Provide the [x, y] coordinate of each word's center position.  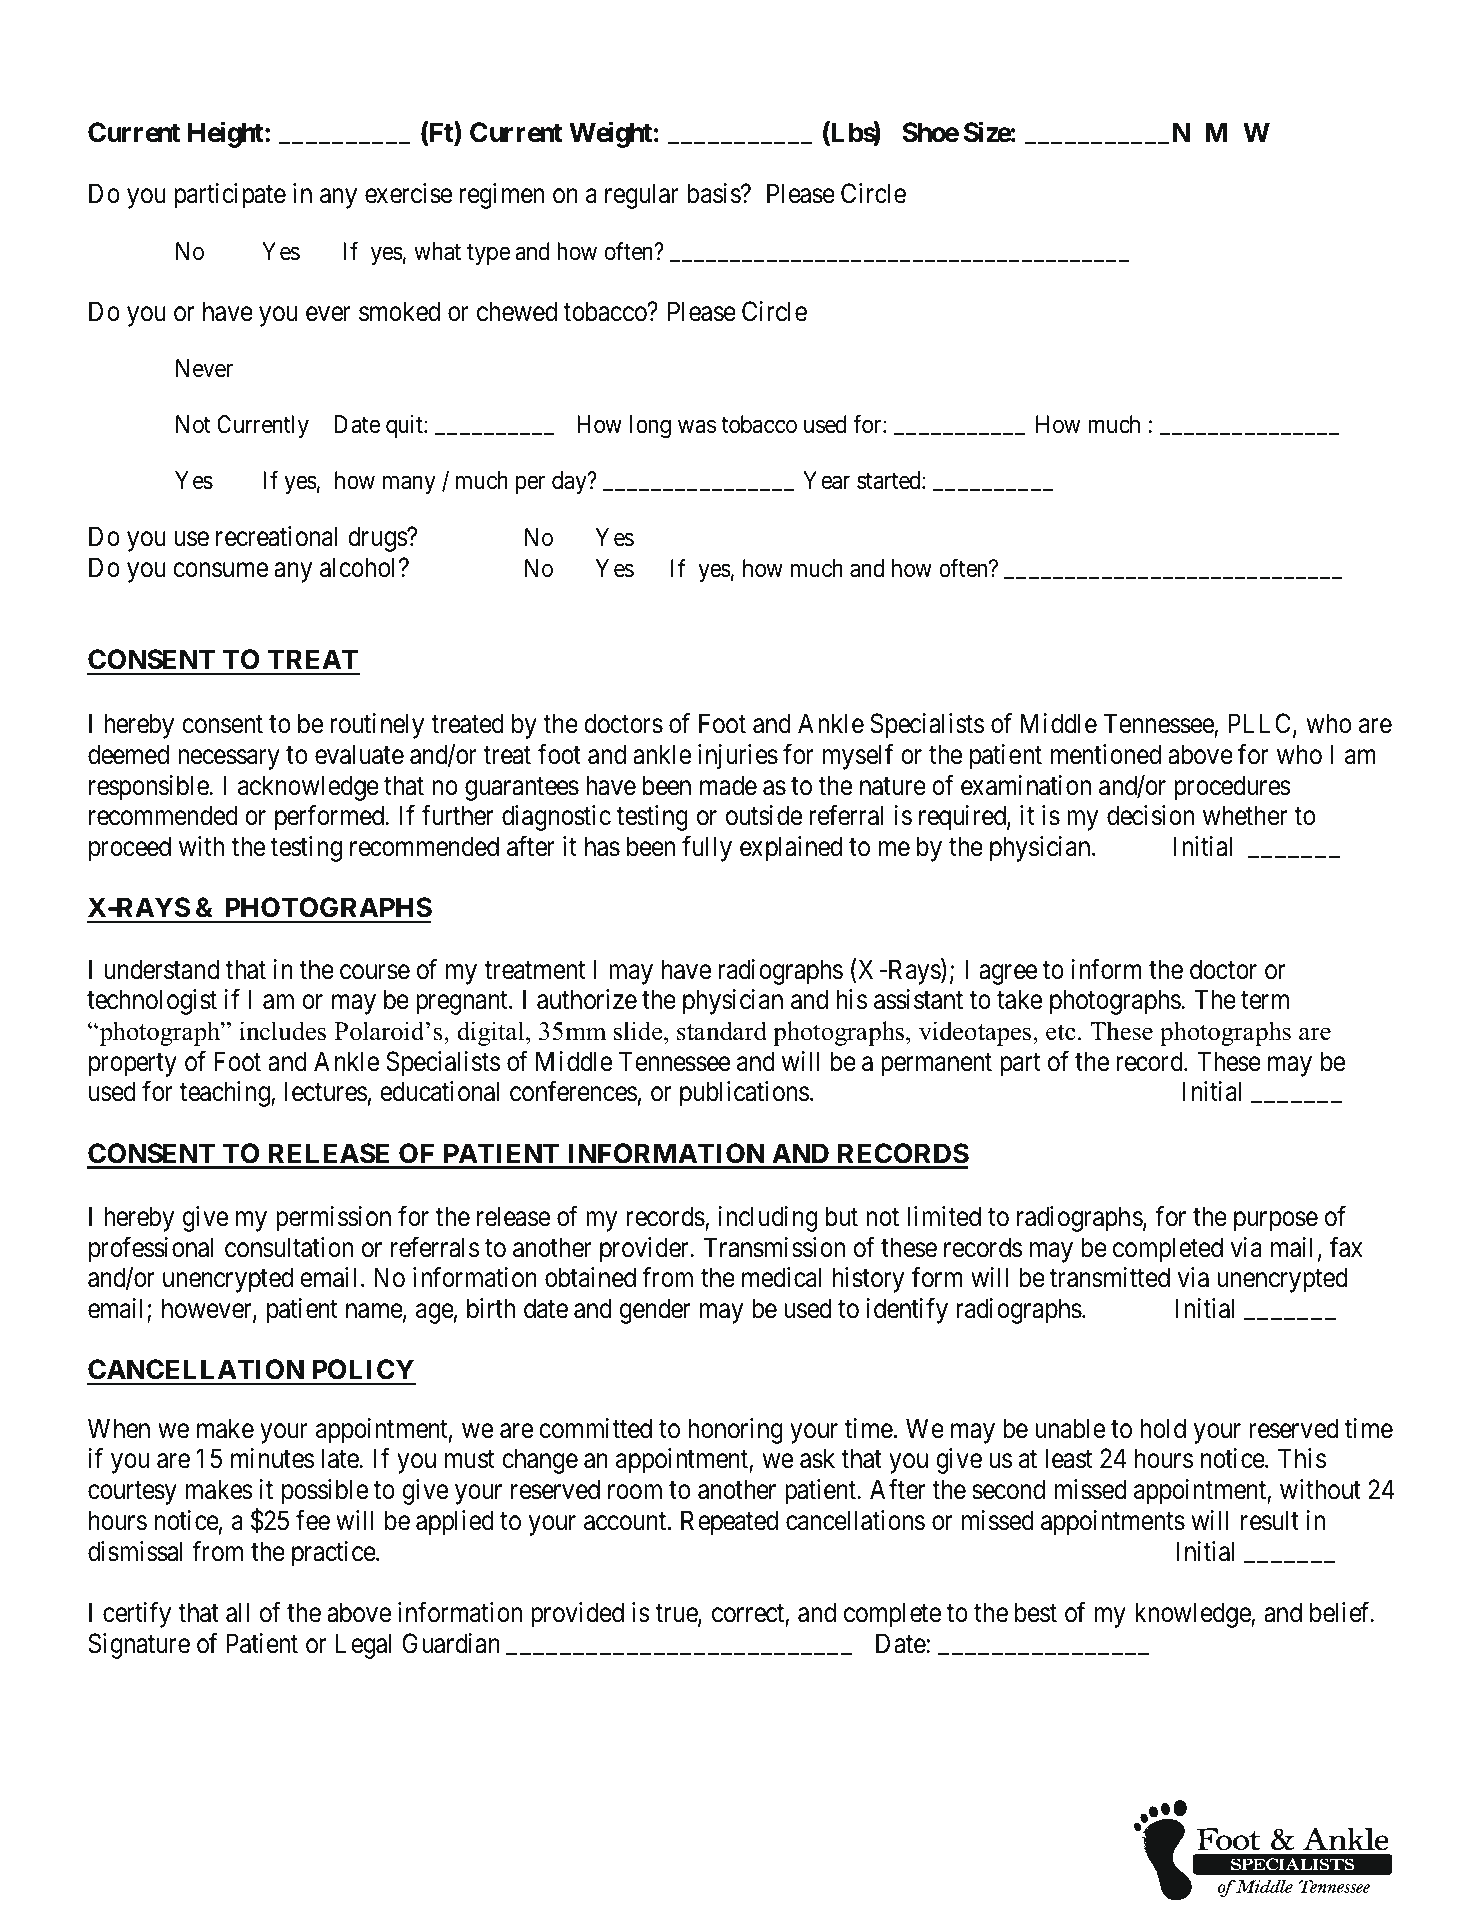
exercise [408, 193]
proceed [130, 849]
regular [642, 196]
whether [1245, 815]
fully [707, 849]
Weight [610, 135]
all [237, 1612]
